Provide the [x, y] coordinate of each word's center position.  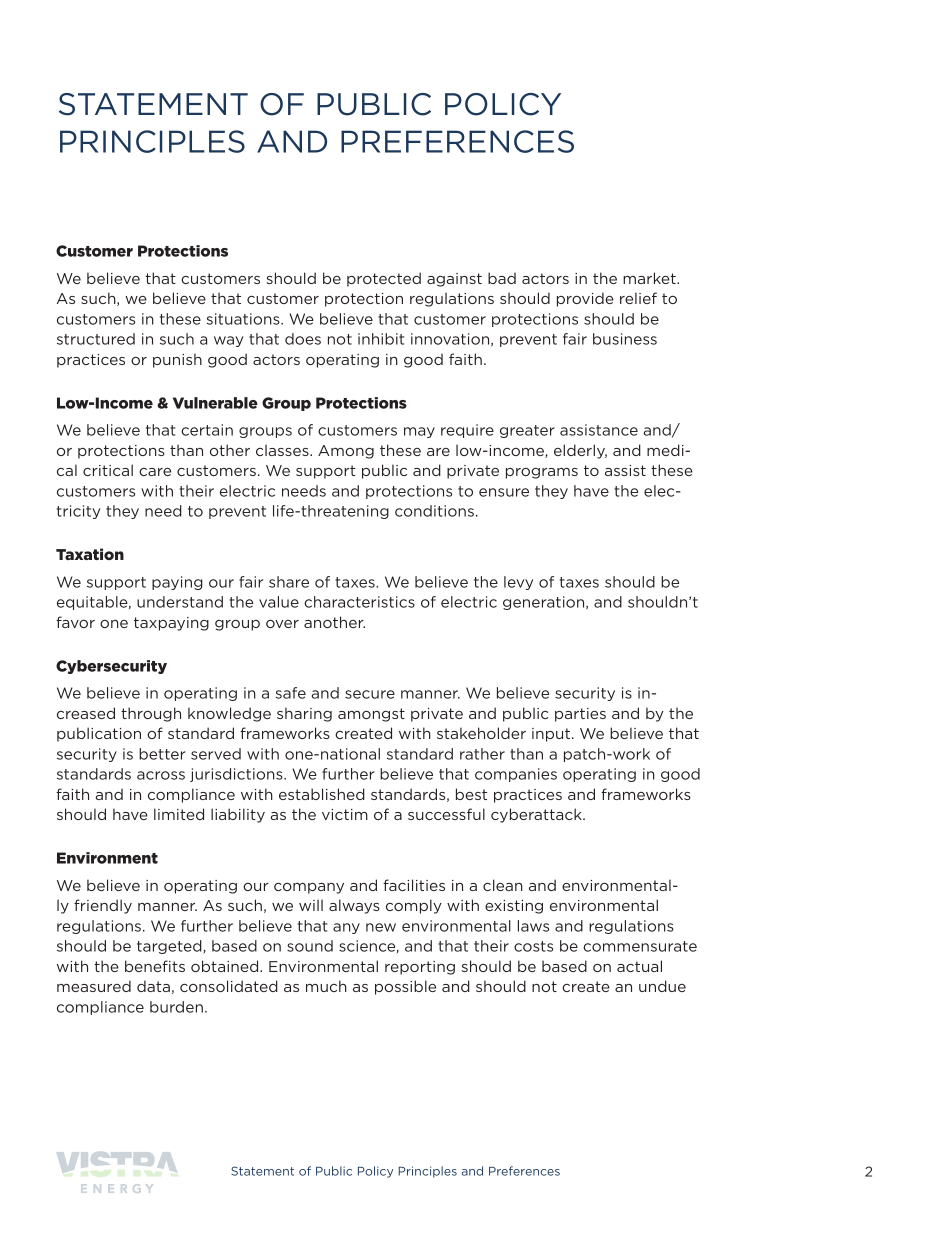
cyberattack [537, 815]
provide [585, 299]
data [153, 986]
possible [405, 987]
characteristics [359, 602]
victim [345, 814]
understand [180, 602]
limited [179, 814]
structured [96, 339]
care [155, 472]
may [419, 432]
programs [542, 473]
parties [580, 715]
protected [384, 279]
